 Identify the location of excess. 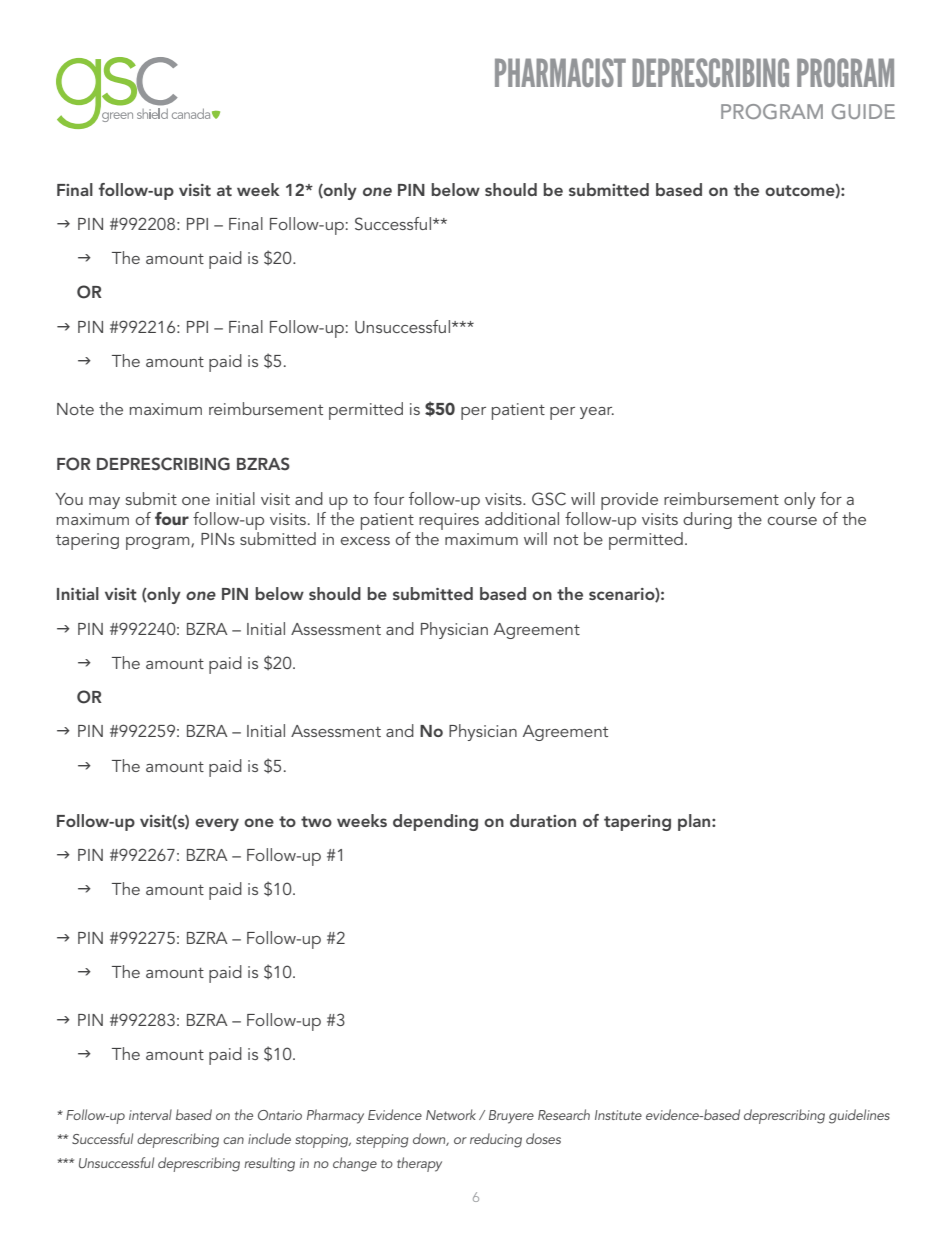
(365, 541).
